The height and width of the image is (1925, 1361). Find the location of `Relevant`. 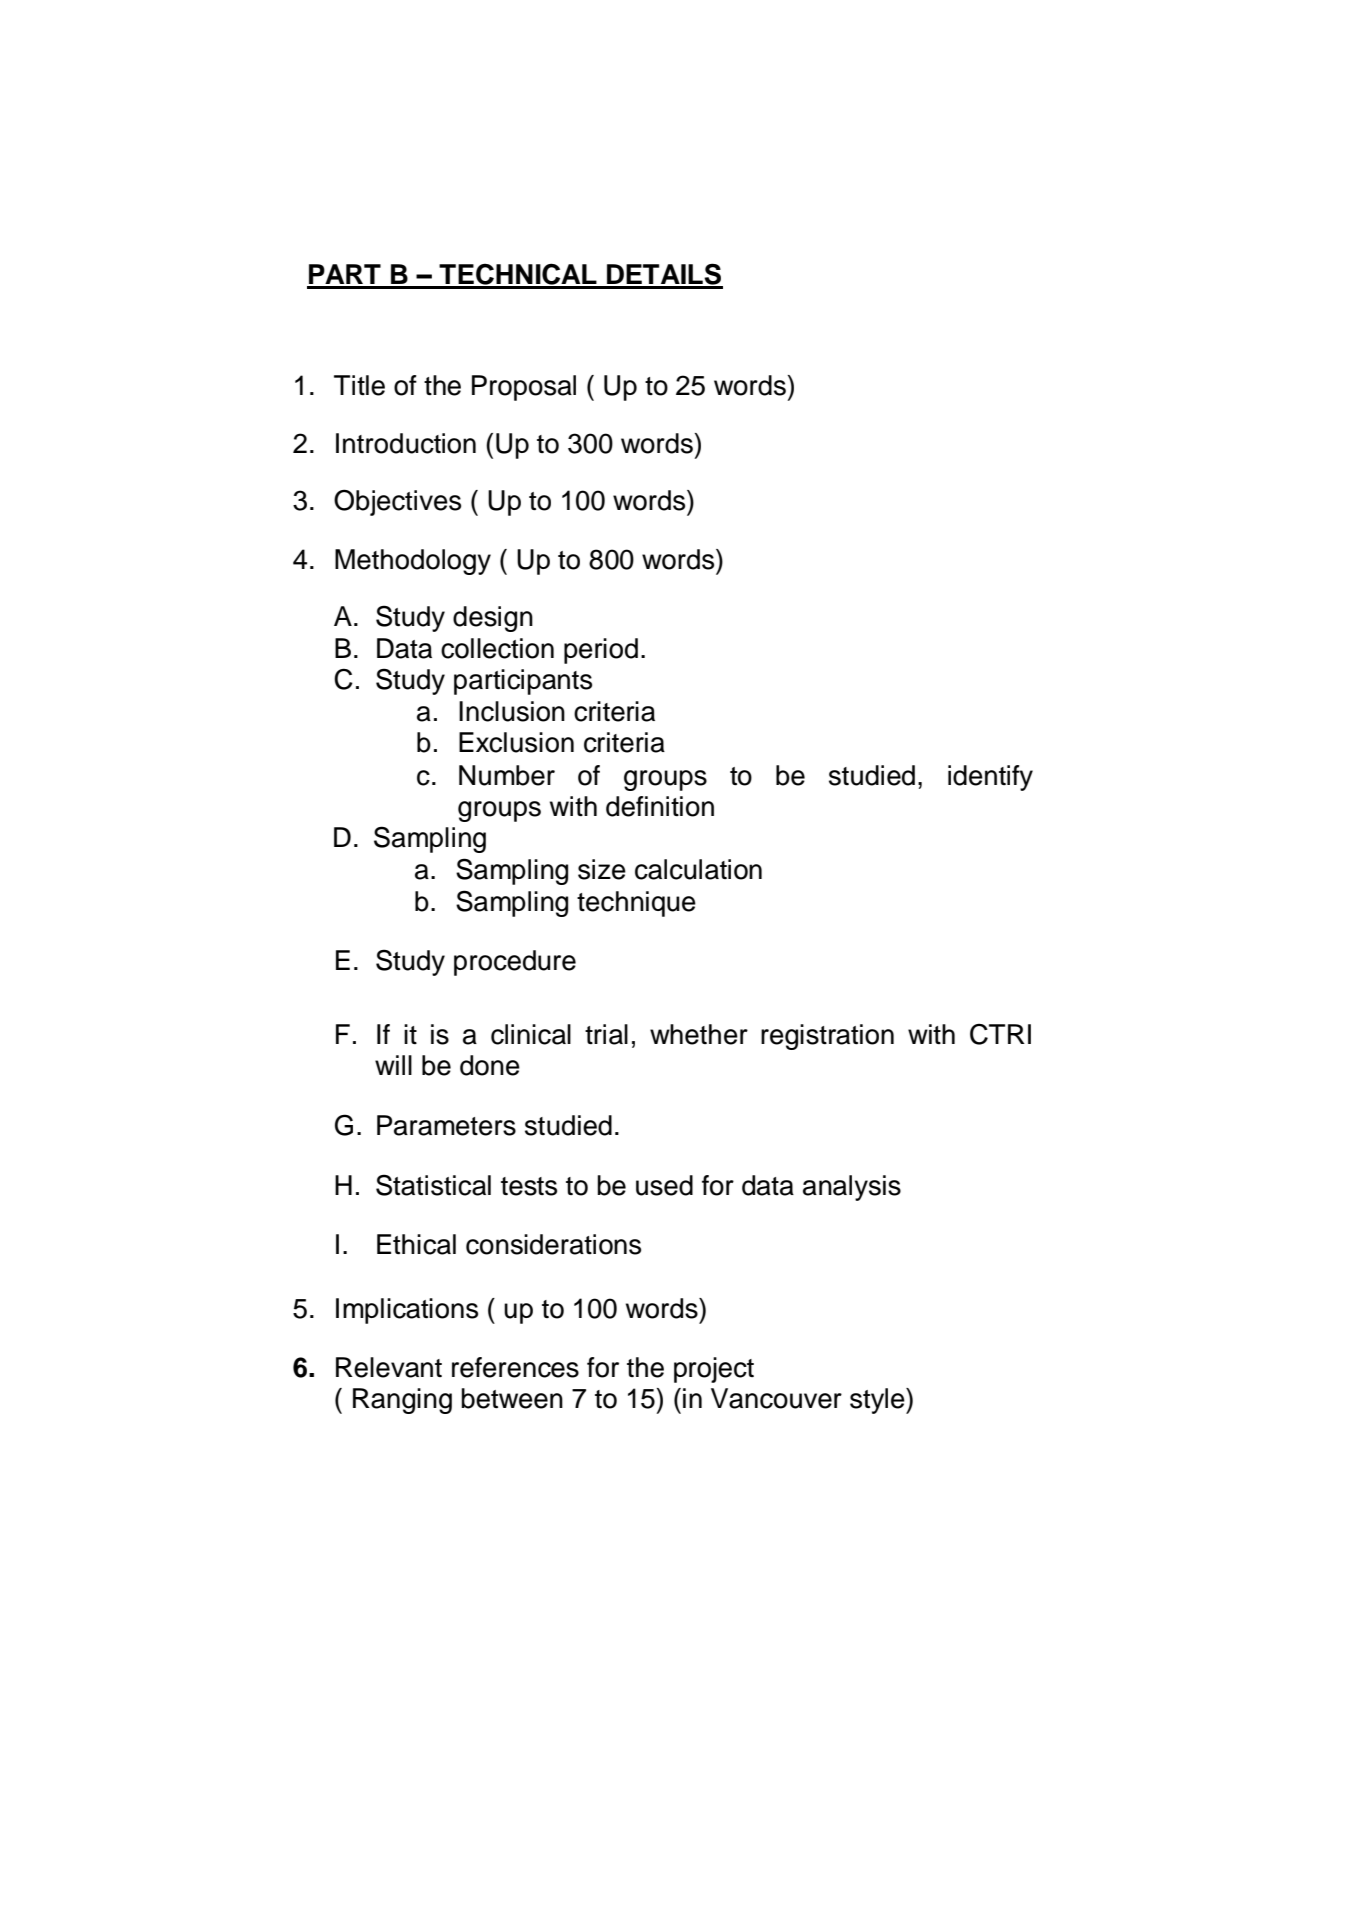

Relevant is located at coordinates (389, 1367).
